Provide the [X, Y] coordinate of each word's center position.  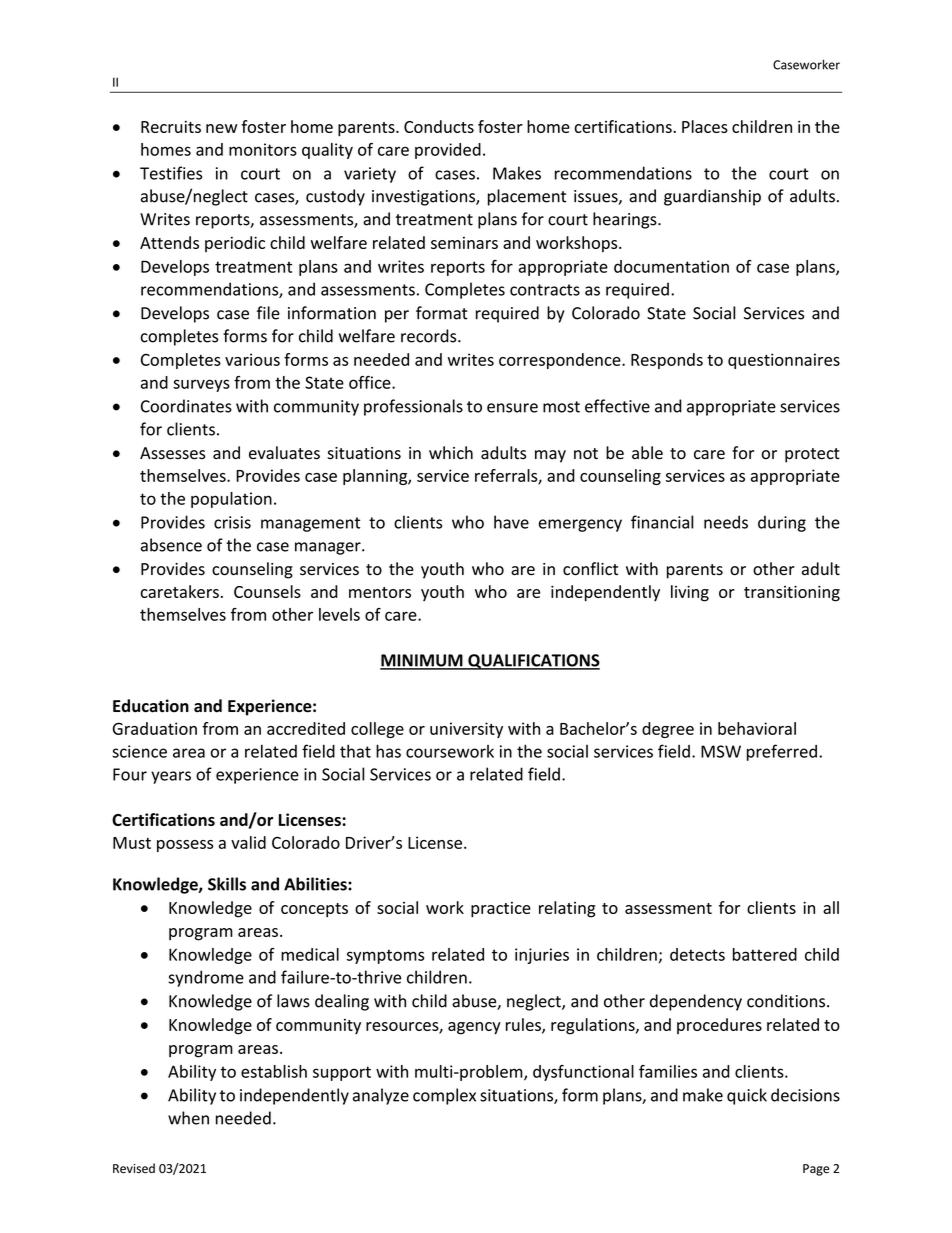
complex [444, 1096]
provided [448, 151]
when [188, 1118]
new [221, 128]
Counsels [267, 591]
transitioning [792, 593]
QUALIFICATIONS [533, 662]
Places [705, 126]
